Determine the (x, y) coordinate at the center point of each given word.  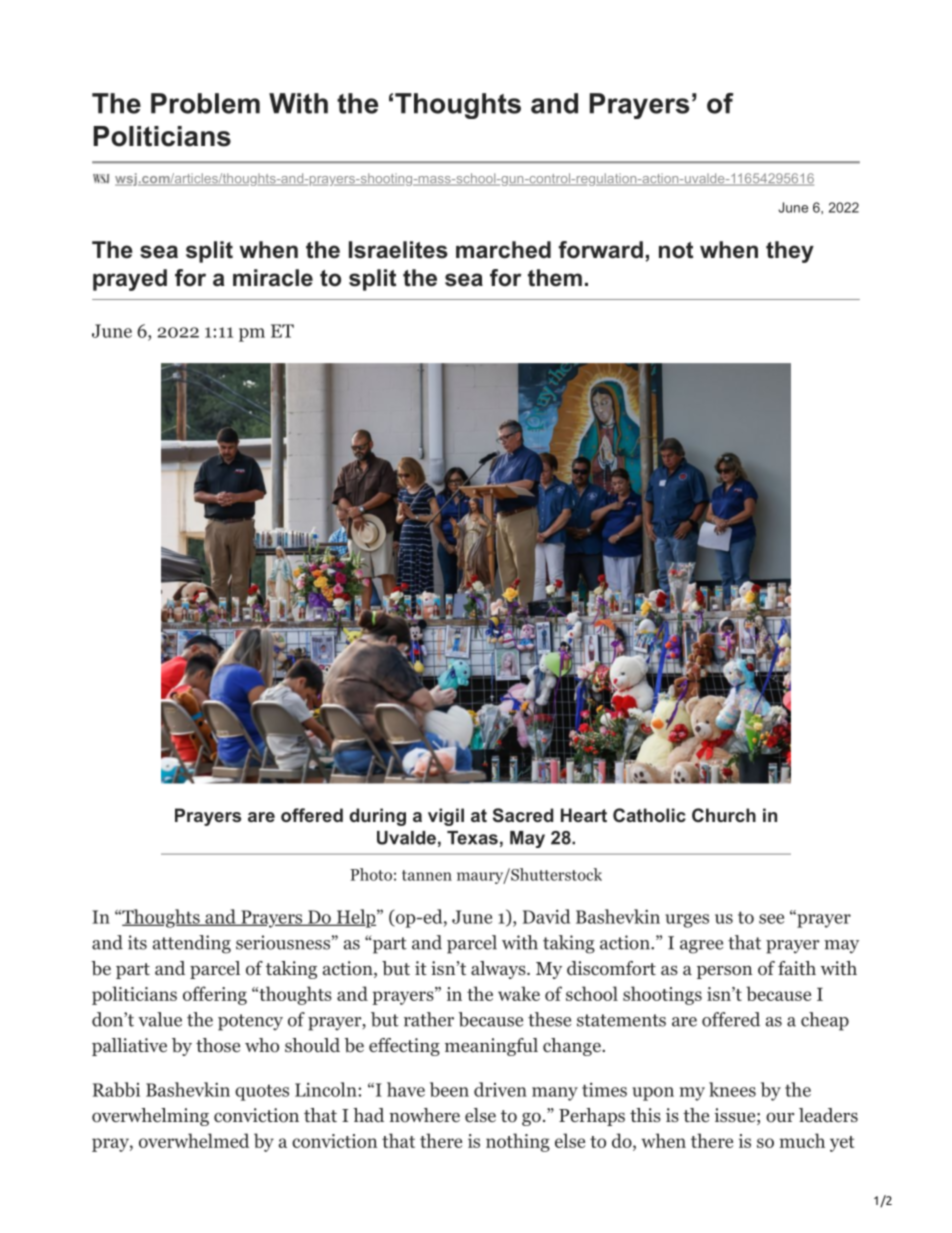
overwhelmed (194, 1140)
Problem (205, 103)
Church (724, 815)
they (790, 252)
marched (503, 250)
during (378, 817)
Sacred (523, 815)
